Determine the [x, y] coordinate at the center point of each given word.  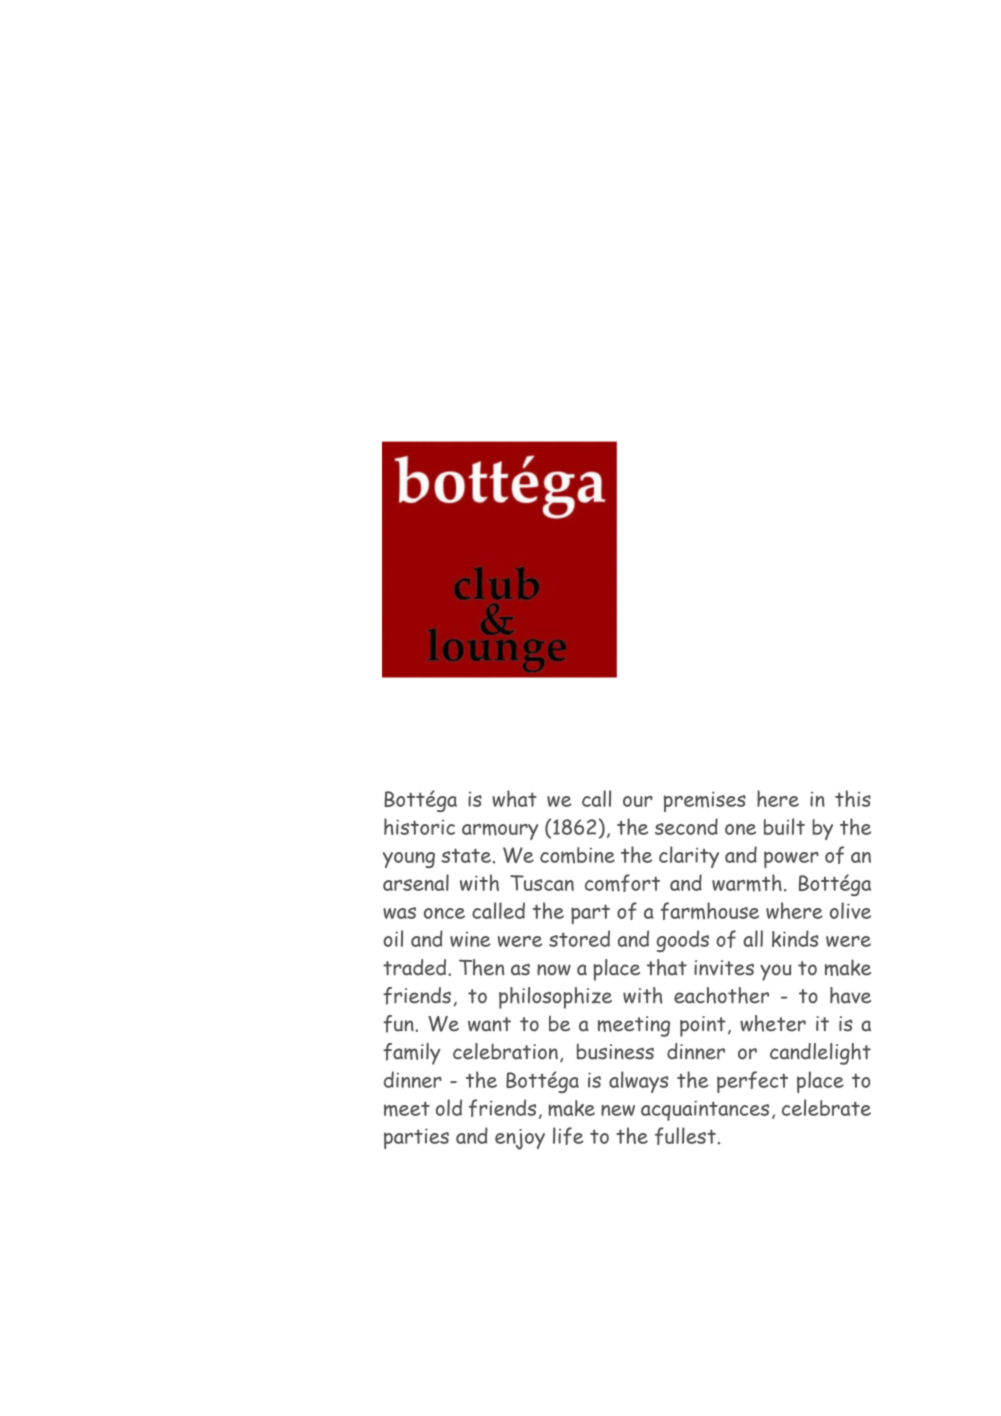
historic [419, 826]
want [489, 1024]
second [686, 826]
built [784, 826]
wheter [773, 1023]
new [618, 1110]
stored [579, 938]
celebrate [826, 1107]
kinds [795, 938]
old [449, 1107]
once [444, 913]
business [615, 1052]
